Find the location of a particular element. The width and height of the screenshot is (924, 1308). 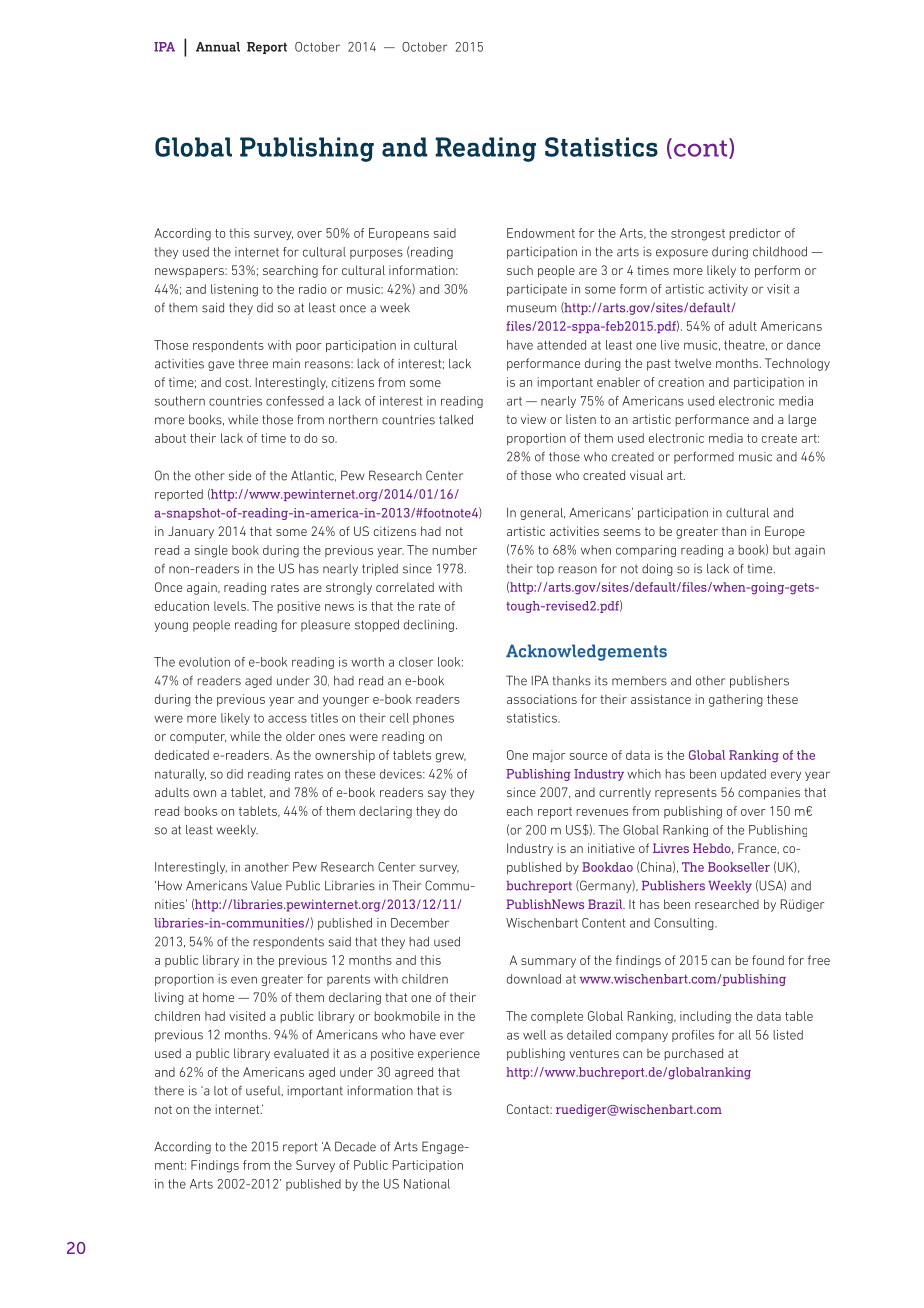

naturally is located at coordinates (180, 775).
